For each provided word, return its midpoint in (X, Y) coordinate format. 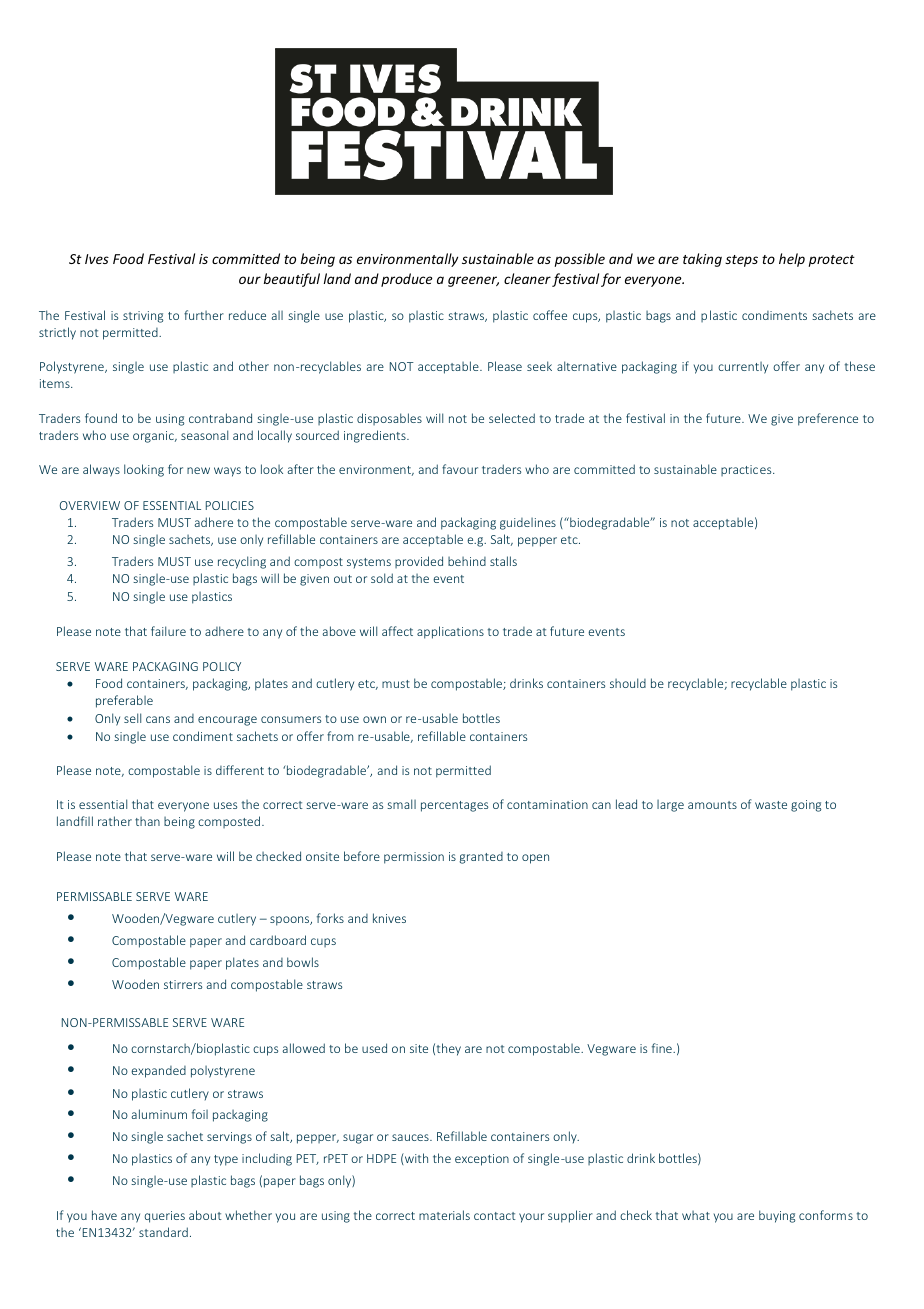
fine (663, 1048)
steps (741, 261)
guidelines (528, 524)
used (374, 1048)
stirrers (183, 984)
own (374, 719)
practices (747, 470)
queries (165, 1217)
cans (158, 719)
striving (143, 317)
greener (473, 281)
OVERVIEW (90, 505)
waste (771, 805)
